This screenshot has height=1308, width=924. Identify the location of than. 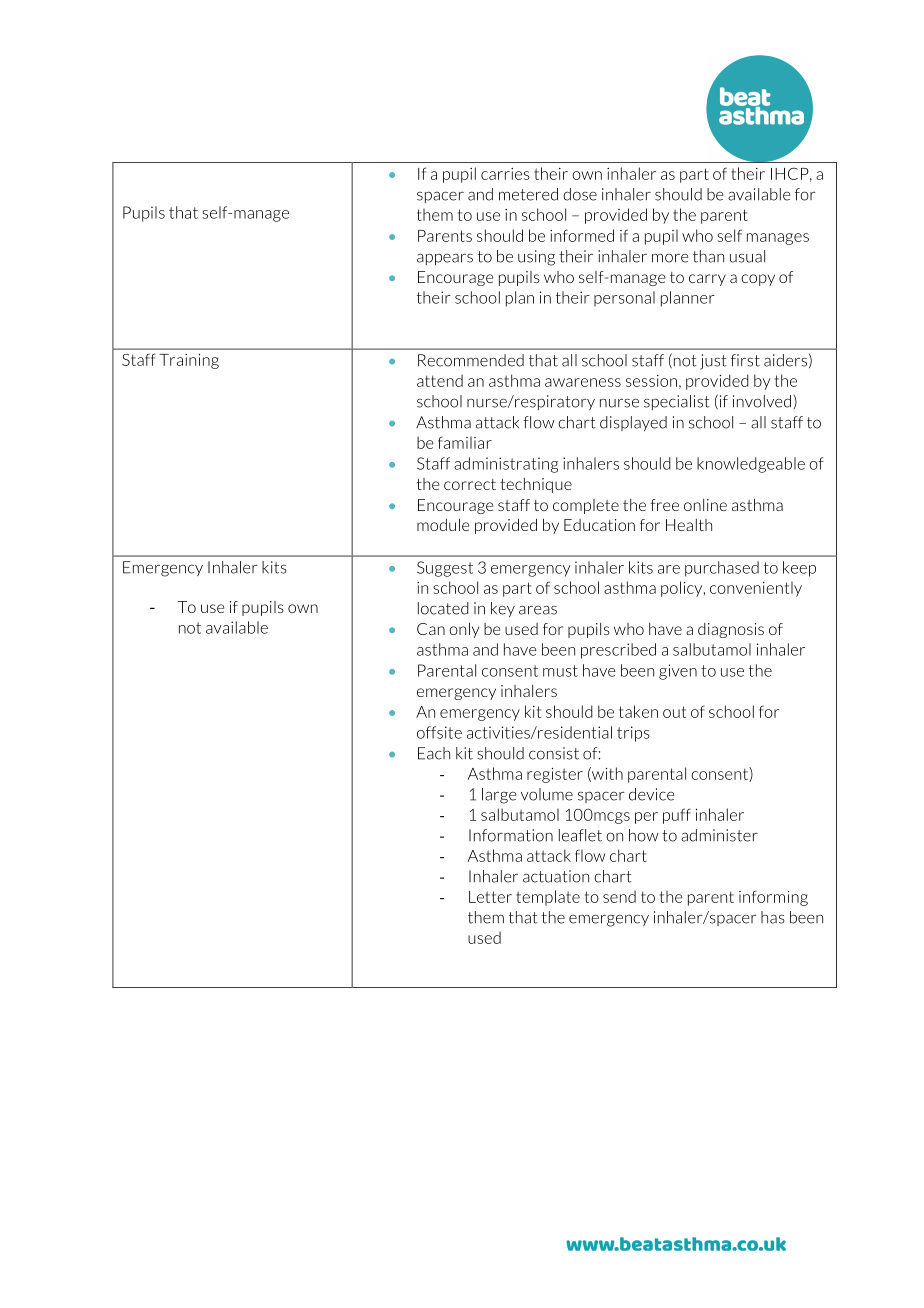
(708, 256).
